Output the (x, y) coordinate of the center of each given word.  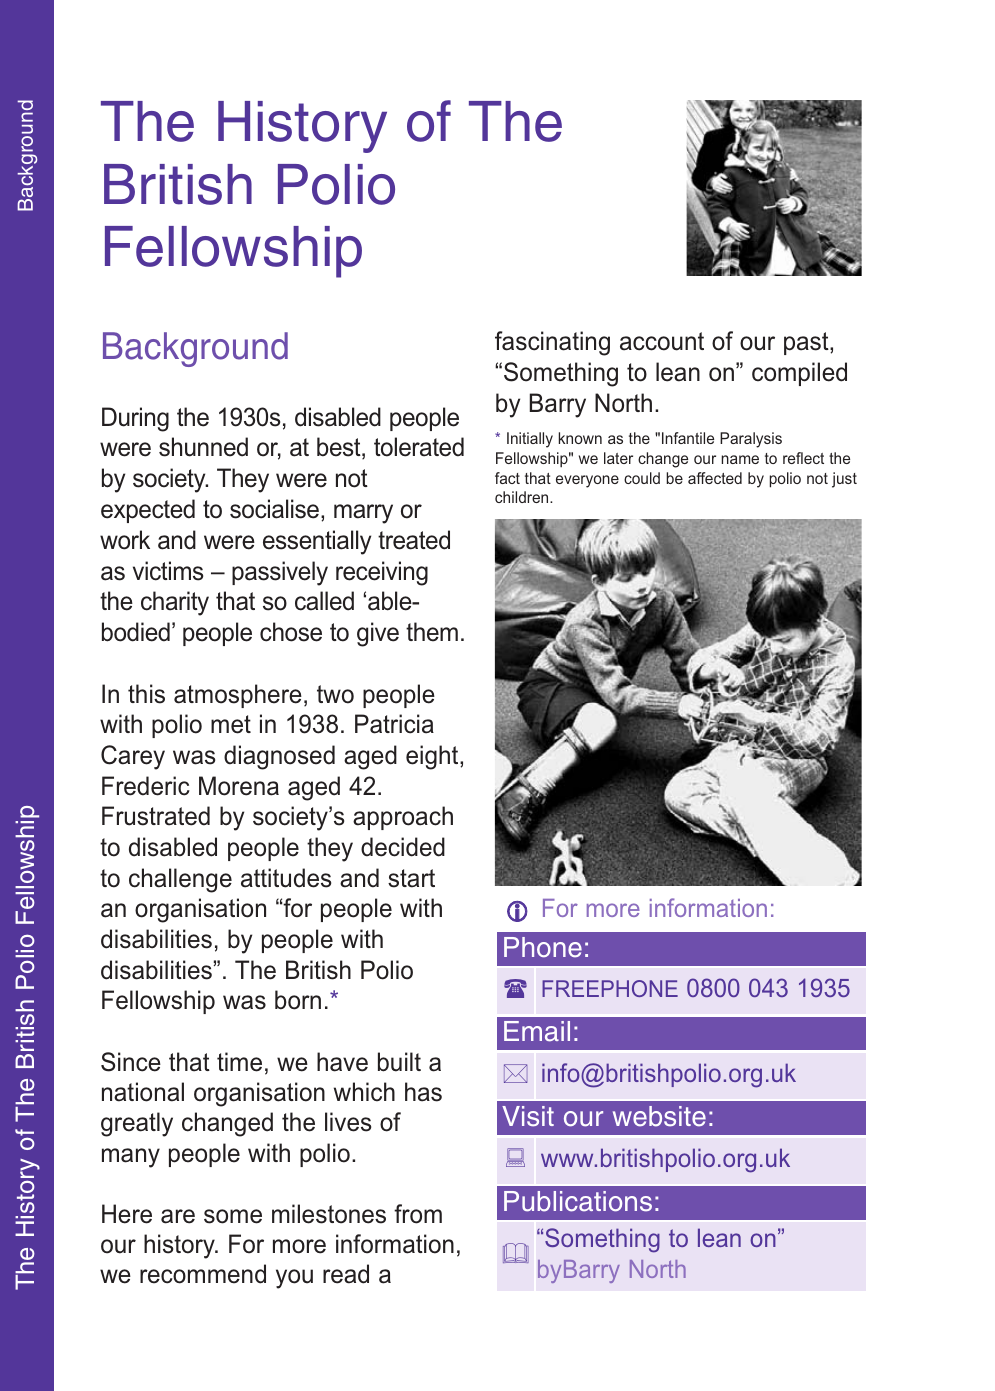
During (135, 419)
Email (537, 1031)
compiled (799, 374)
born (298, 1000)
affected (715, 478)
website (659, 1116)
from (418, 1214)
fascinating (552, 343)
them (432, 632)
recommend (203, 1274)
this (146, 694)
